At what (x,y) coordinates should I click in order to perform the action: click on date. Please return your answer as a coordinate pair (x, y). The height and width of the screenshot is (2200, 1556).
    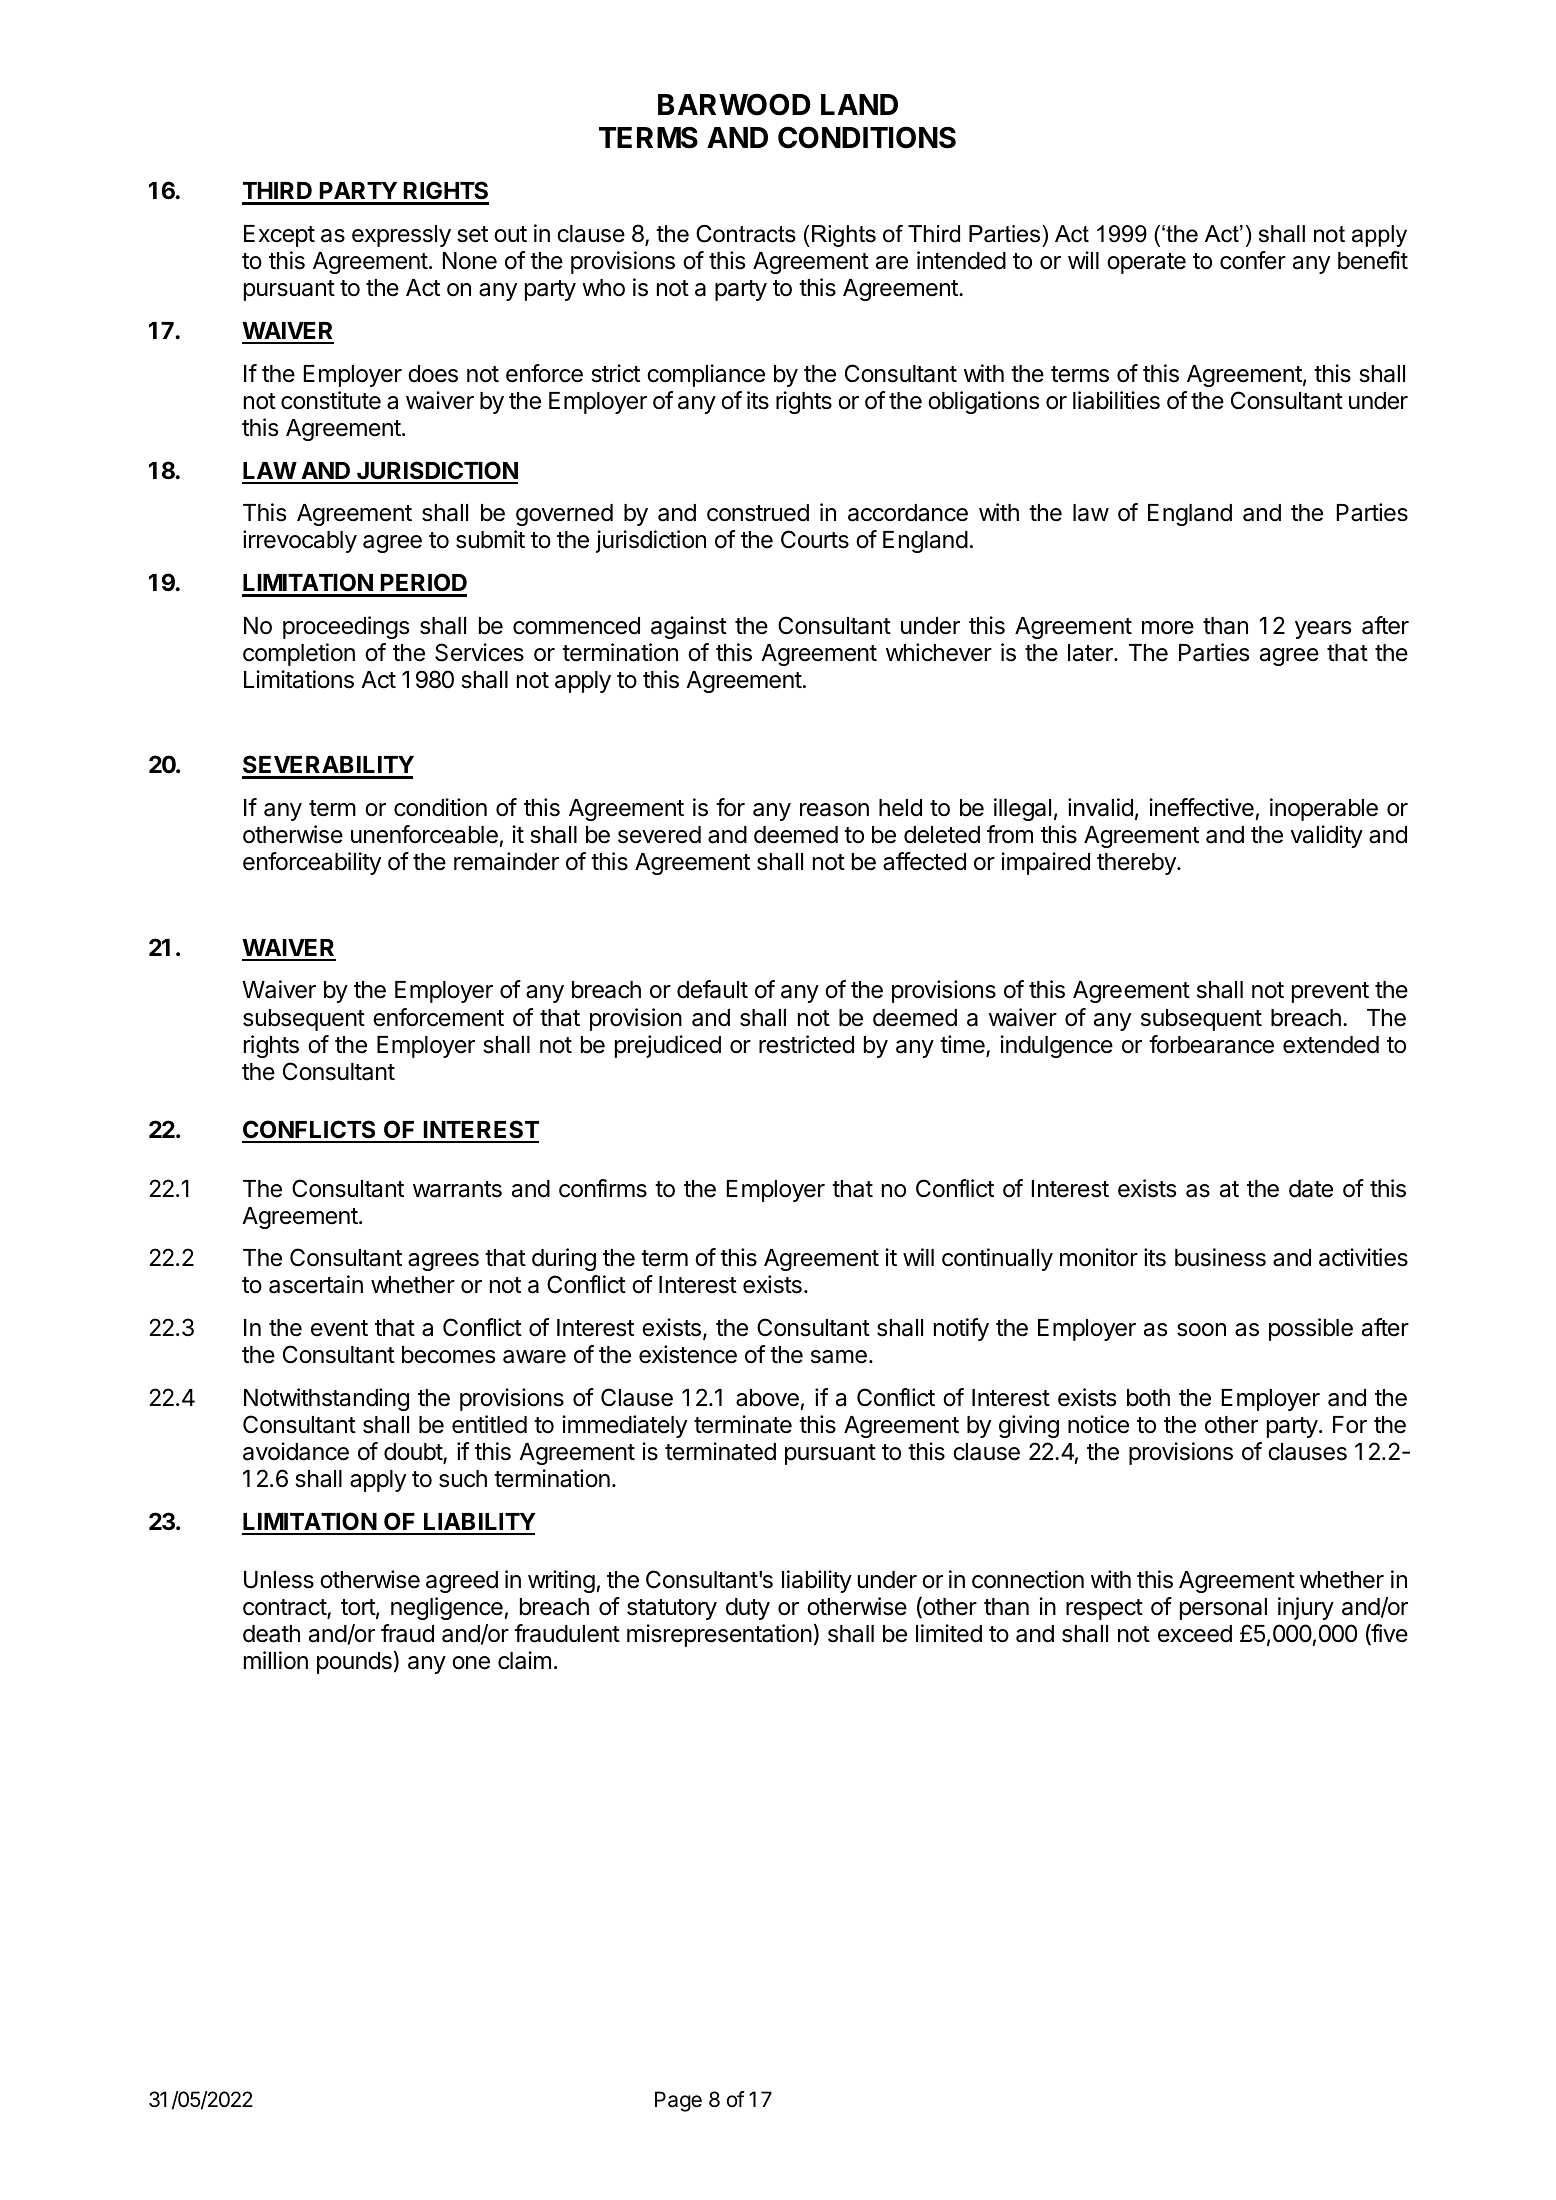
    Looking at the image, I should click on (1311, 1189).
